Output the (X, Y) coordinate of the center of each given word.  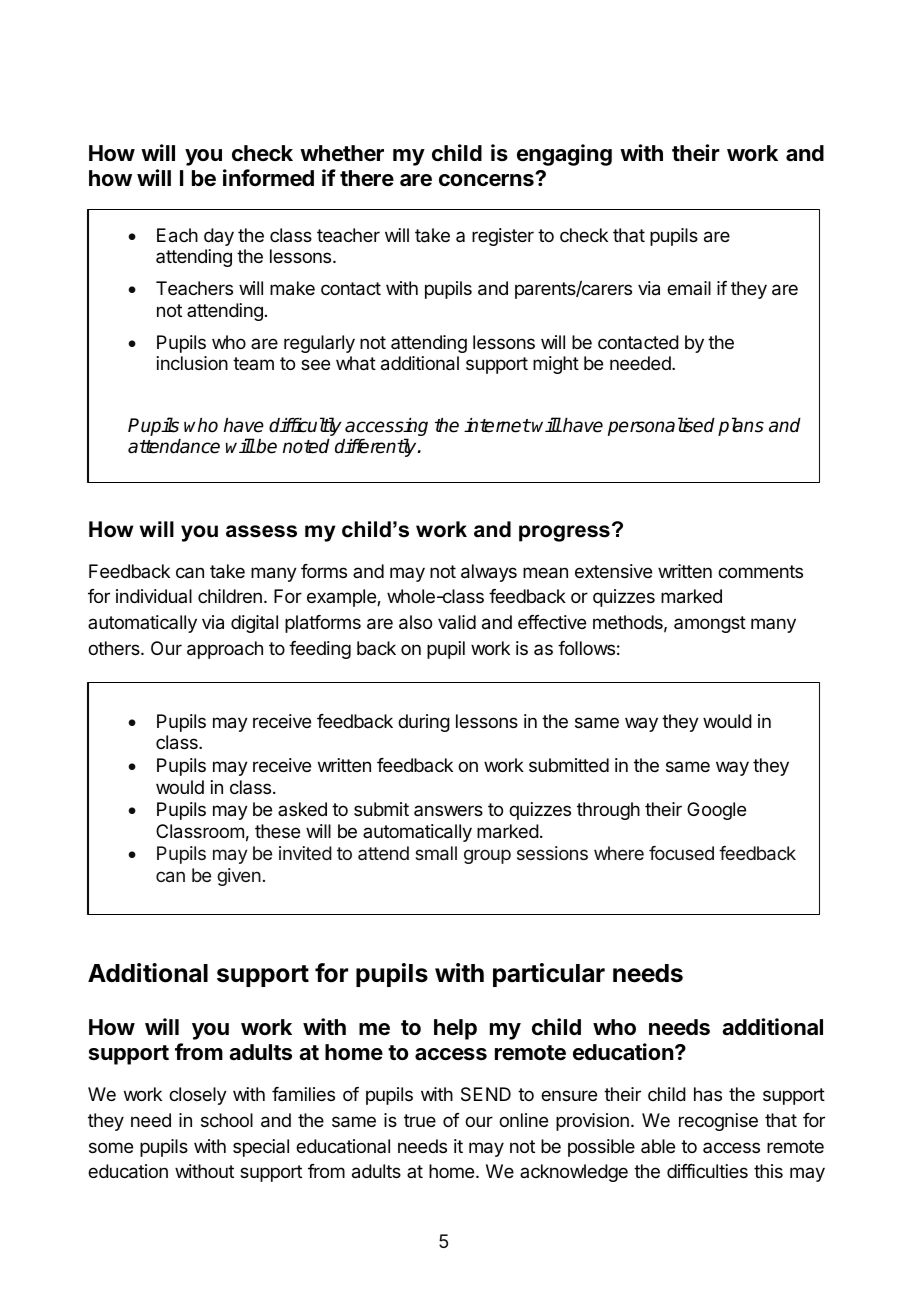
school (227, 1120)
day (219, 237)
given (239, 877)
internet (497, 425)
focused (681, 853)
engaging (564, 155)
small (436, 853)
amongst (710, 624)
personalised (661, 426)
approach (225, 650)
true (420, 1120)
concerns (487, 180)
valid (457, 622)
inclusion (192, 363)
